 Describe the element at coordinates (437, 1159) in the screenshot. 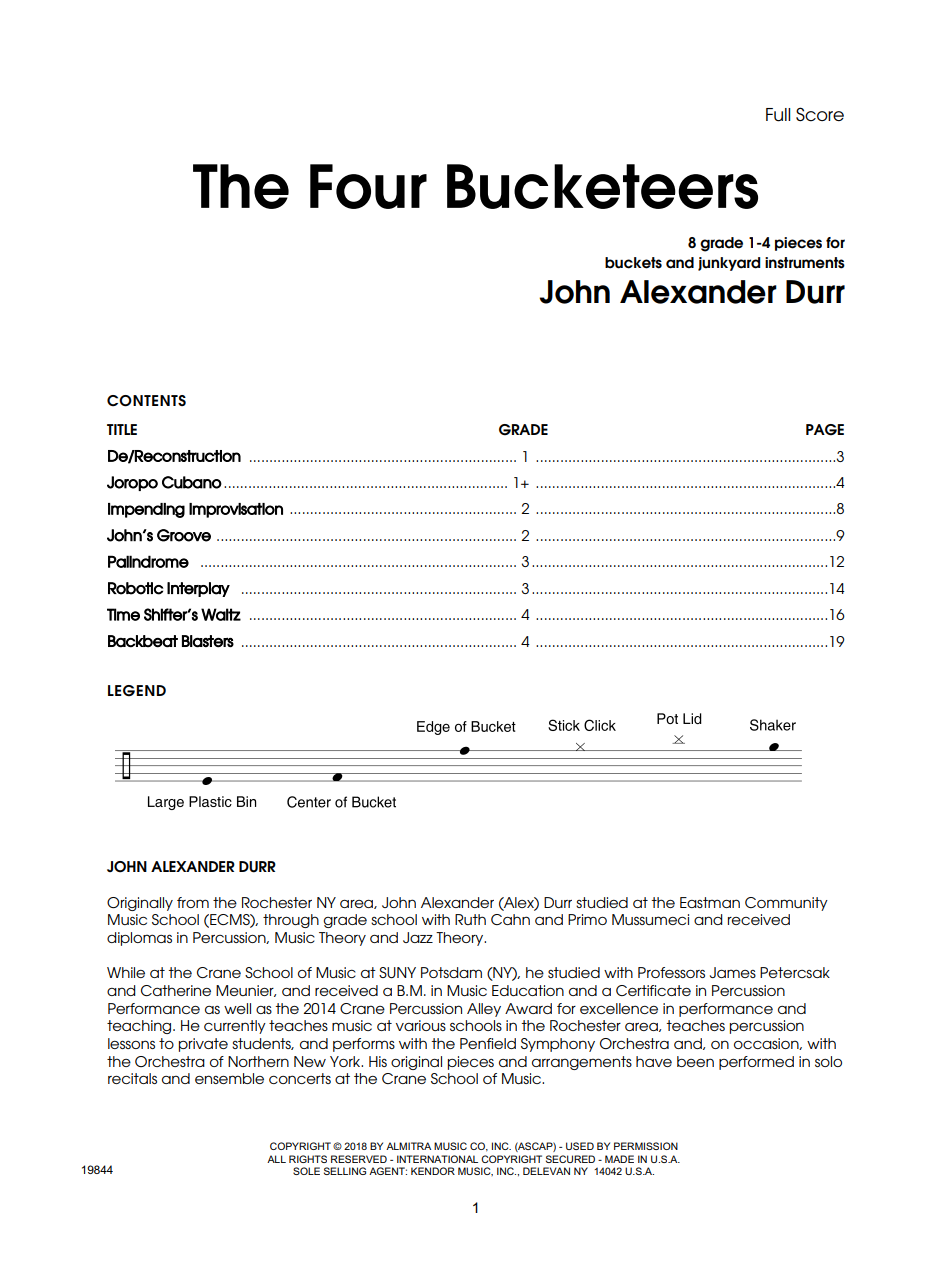

I see `INTERNATIONAL` at that location.
